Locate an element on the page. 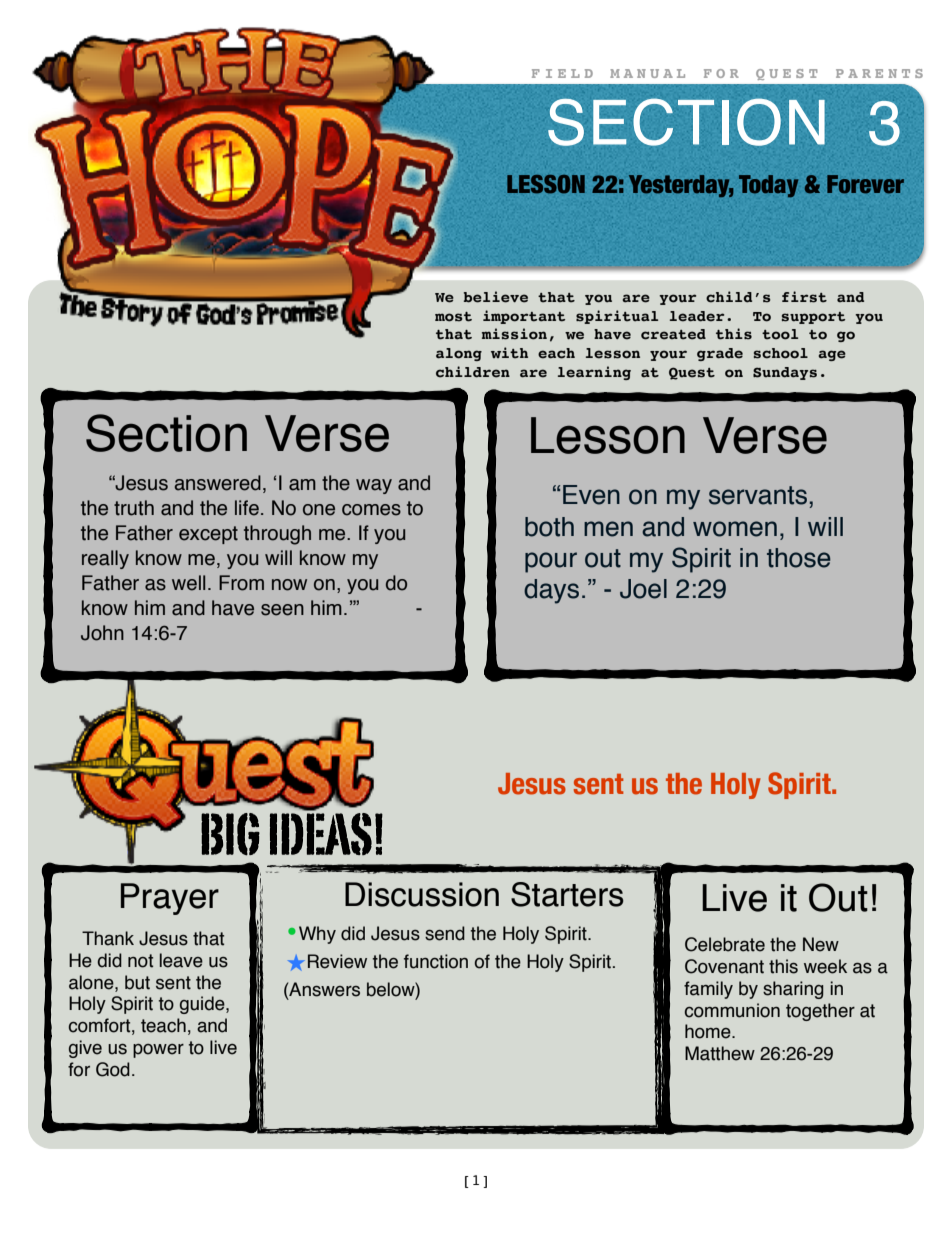 The width and height of the document is (952, 1233). pour is located at coordinates (551, 562).
